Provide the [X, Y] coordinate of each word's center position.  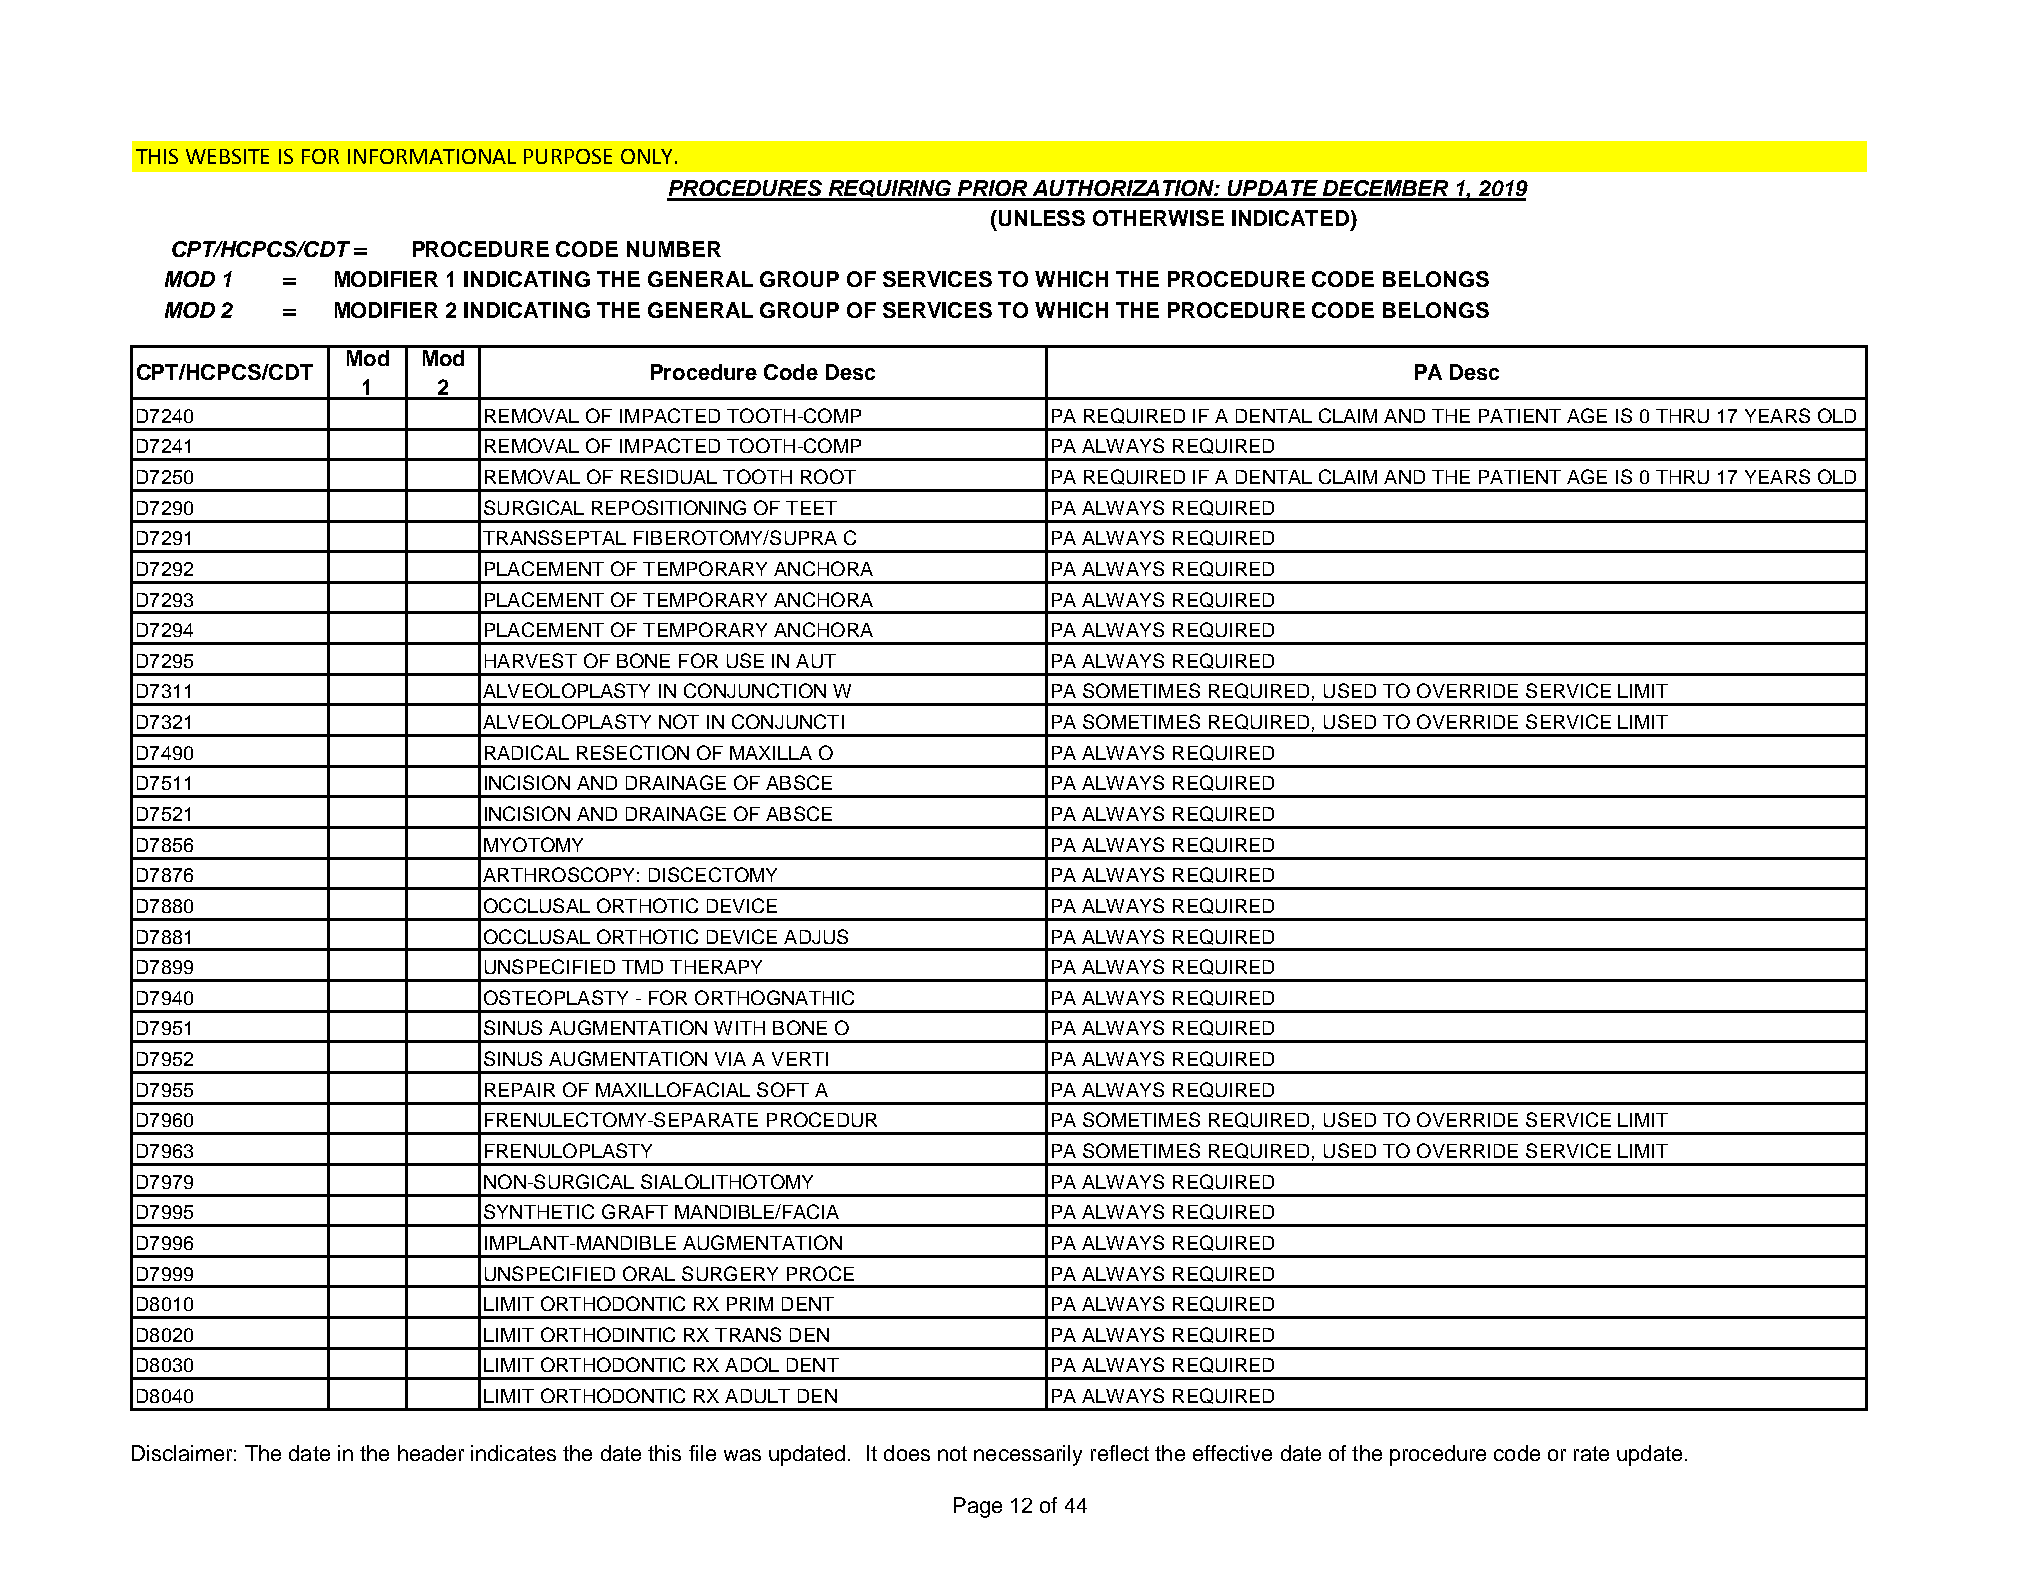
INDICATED [1292, 219]
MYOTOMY [533, 844]
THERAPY [716, 967]
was [742, 1455]
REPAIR [520, 1090]
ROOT [828, 476]
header [431, 1453]
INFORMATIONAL [432, 156]
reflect [1120, 1453]
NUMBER [674, 249]
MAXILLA [771, 753]
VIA [730, 1059]
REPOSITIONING [669, 507]
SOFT [783, 1089]
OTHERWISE [1158, 218]
